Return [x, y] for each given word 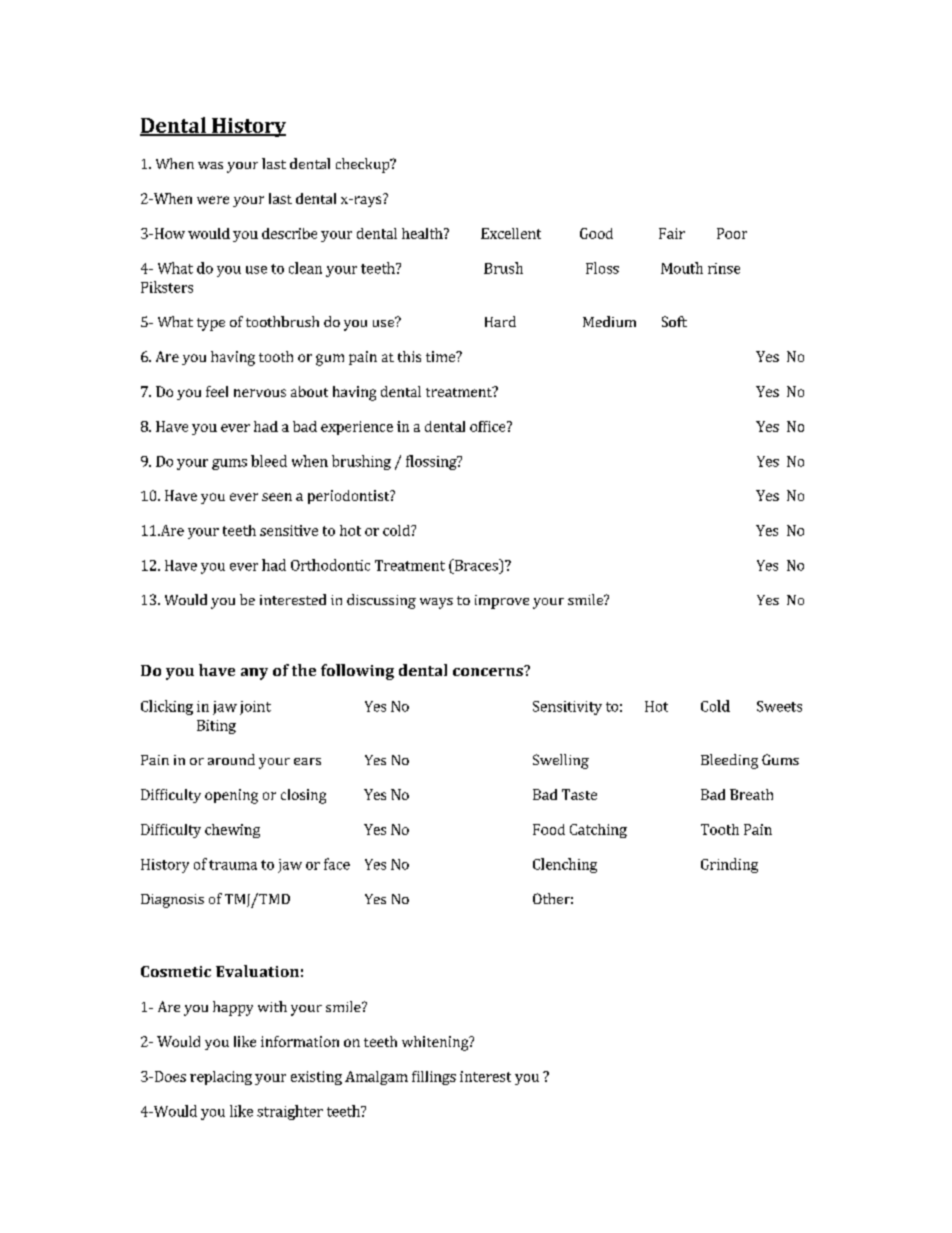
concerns [489, 671]
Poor [732, 233]
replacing [221, 1078]
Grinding [729, 865]
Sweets [779, 706]
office [489, 426]
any [254, 674]
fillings [434, 1078]
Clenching [565, 865]
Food [549, 829]
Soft [674, 321]
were [213, 200]
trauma [233, 865]
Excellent [511, 233]
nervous [260, 393]
